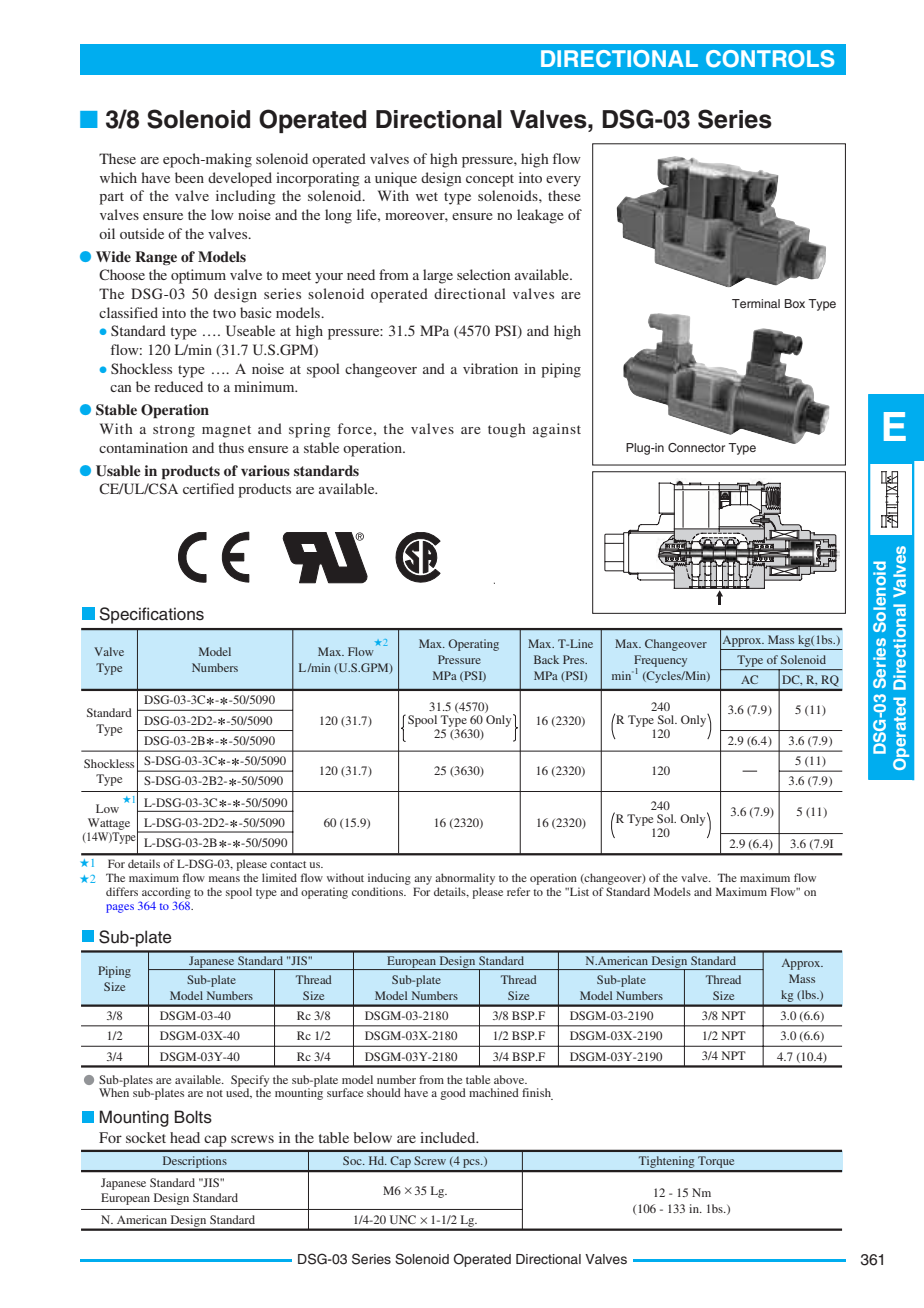 This screenshot has height=1308, width=924. Describe the element at coordinates (194, 1163) in the screenshot. I see `Descriptions` at that location.
